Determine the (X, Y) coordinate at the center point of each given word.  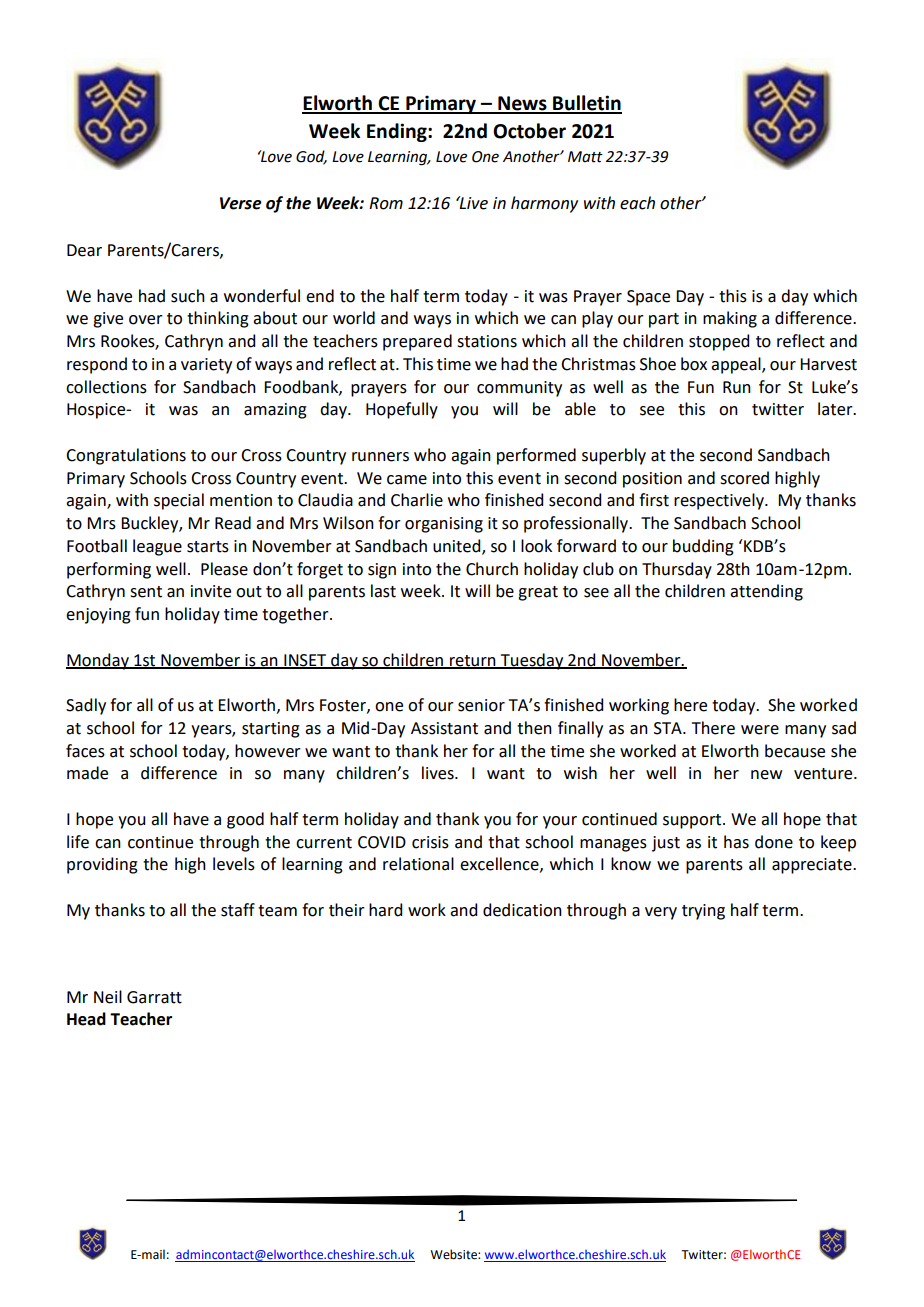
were (760, 730)
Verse (241, 203)
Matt (585, 157)
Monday (98, 661)
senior (481, 705)
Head (86, 1019)
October (529, 131)
